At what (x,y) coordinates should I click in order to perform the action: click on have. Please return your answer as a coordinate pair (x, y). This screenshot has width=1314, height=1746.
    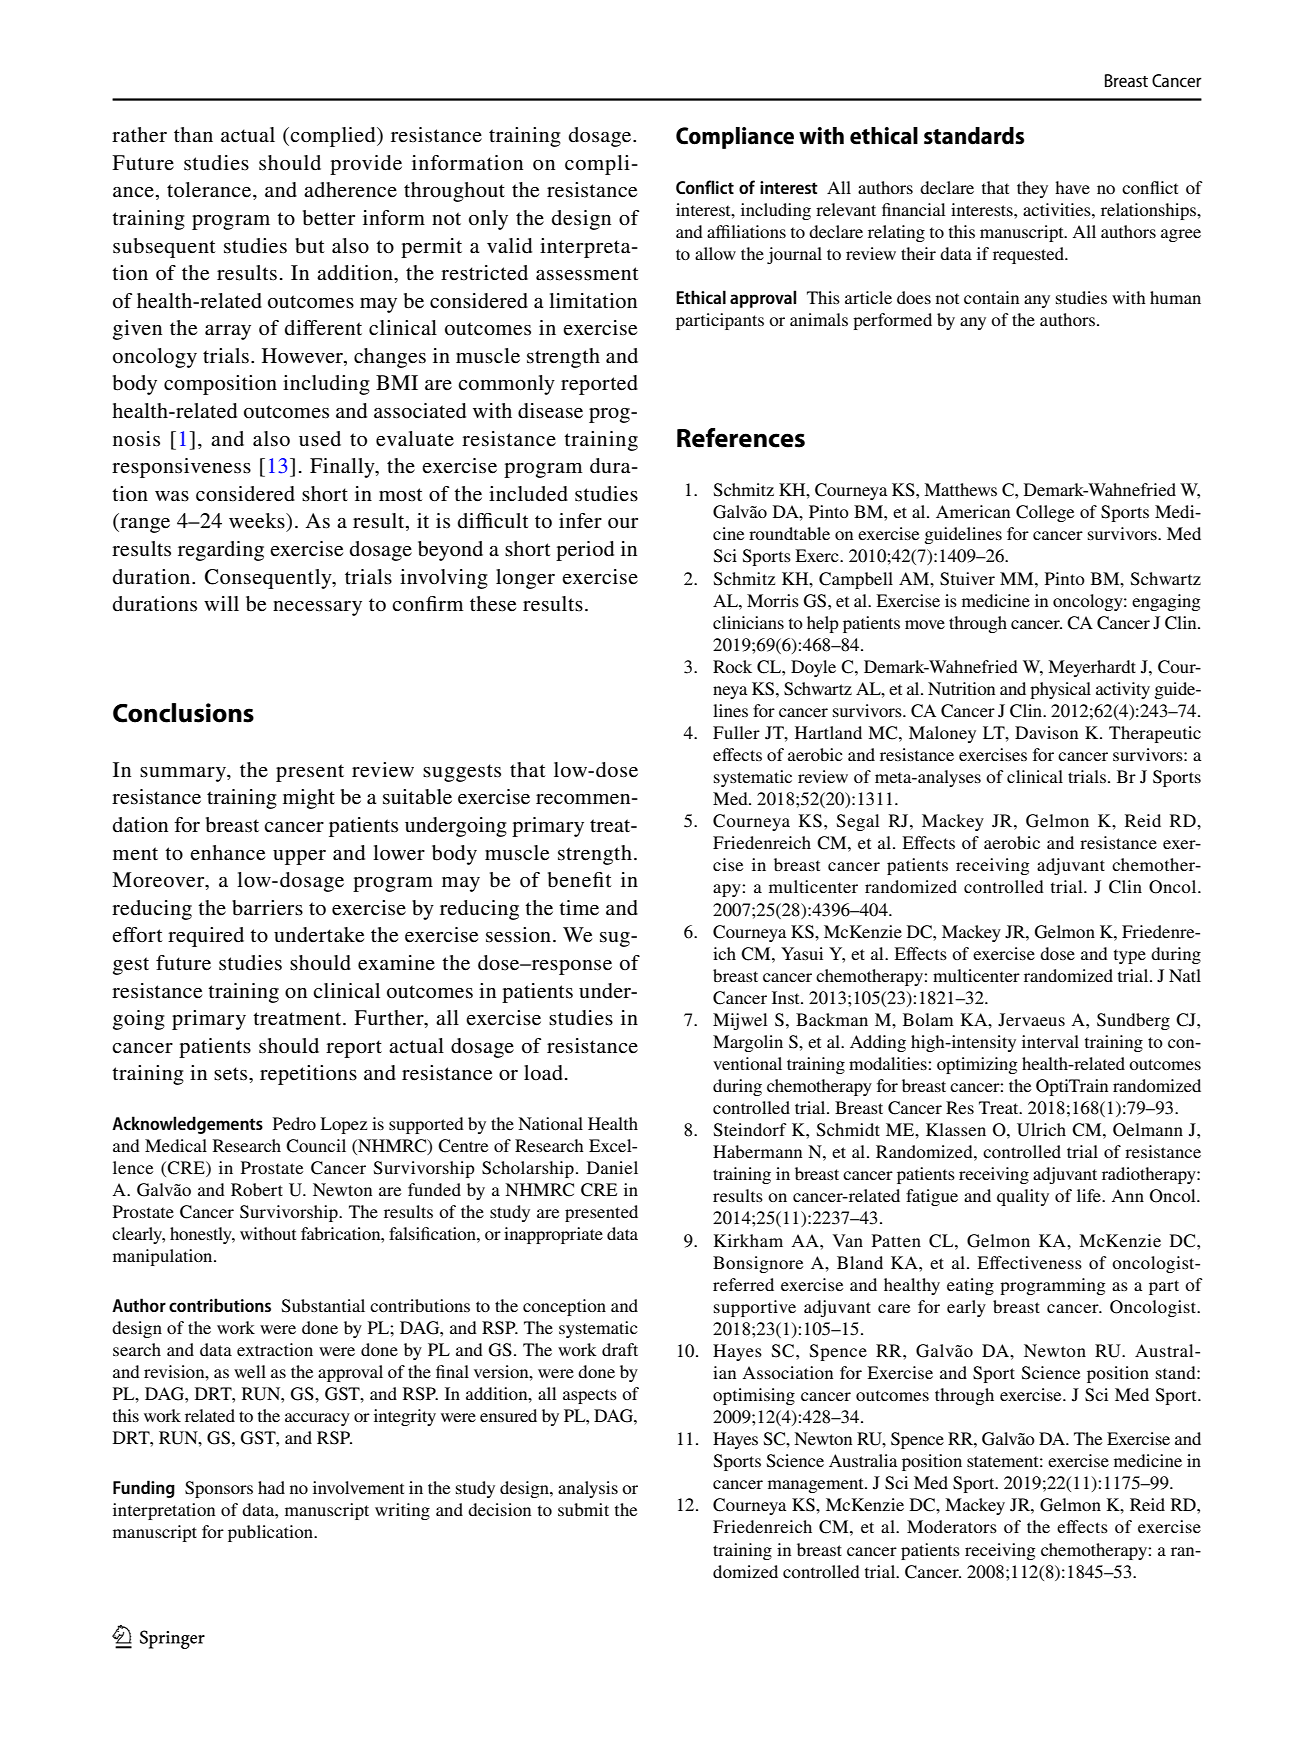
    Looking at the image, I should click on (1072, 187).
